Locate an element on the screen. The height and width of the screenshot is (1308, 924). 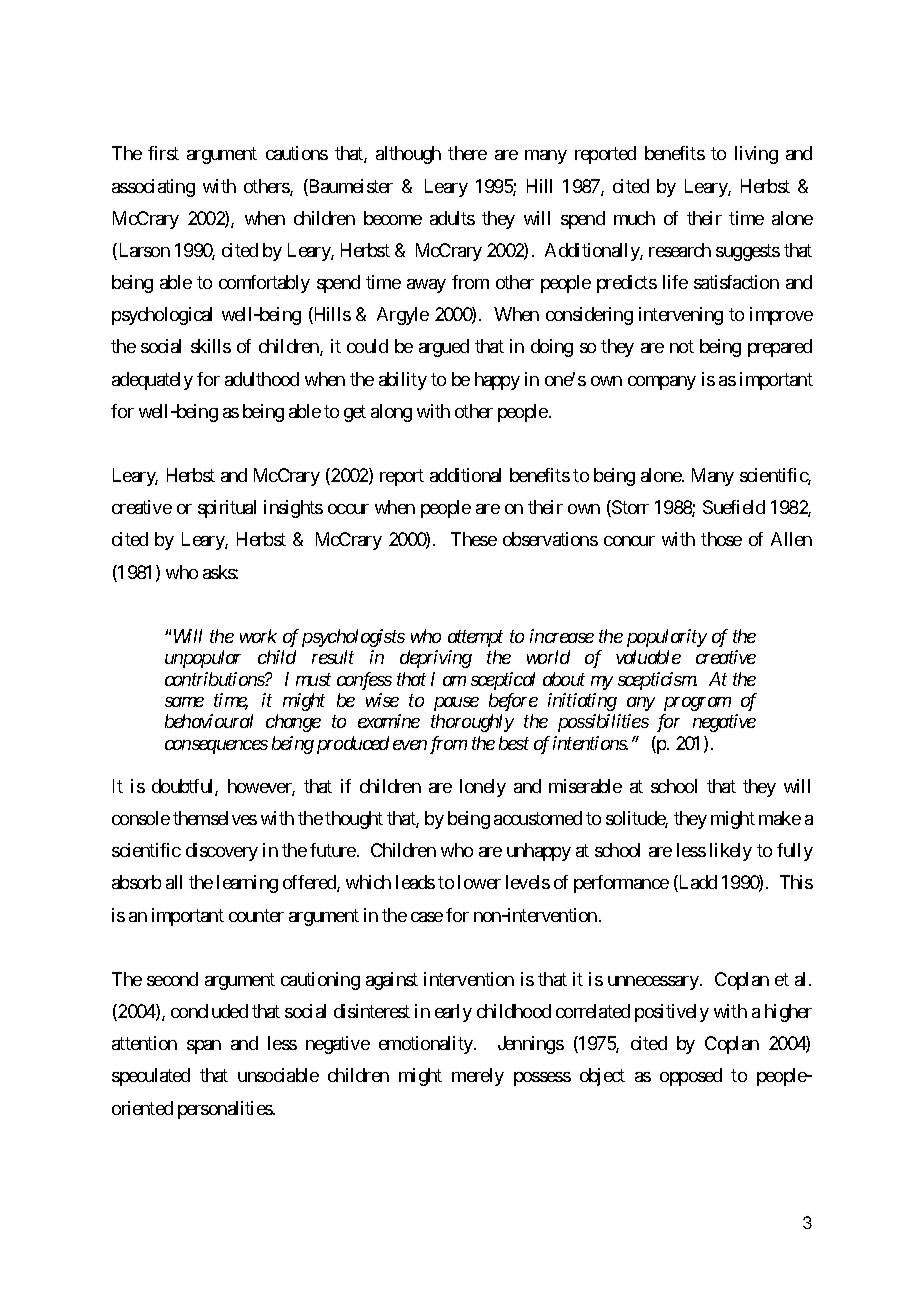
living is located at coordinates (756, 155).
